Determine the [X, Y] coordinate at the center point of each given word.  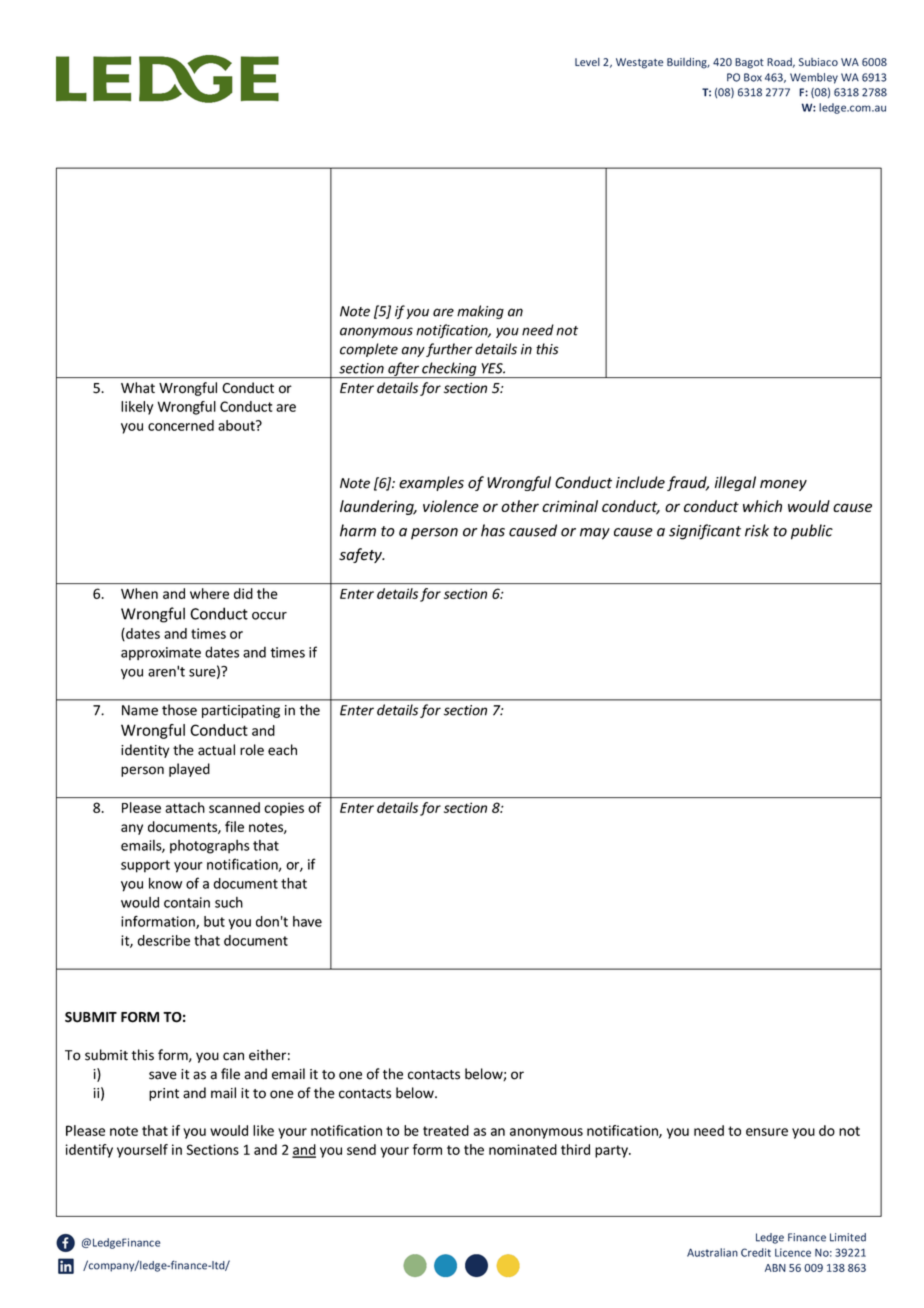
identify [89, 1151]
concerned [181, 425]
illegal [735, 483]
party [612, 1151]
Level [587, 62]
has [493, 530]
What [138, 388]
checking [449, 370]
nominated [523, 1149]
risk [757, 530]
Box [753, 77]
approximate [161, 653]
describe [164, 940]
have [307, 921]
